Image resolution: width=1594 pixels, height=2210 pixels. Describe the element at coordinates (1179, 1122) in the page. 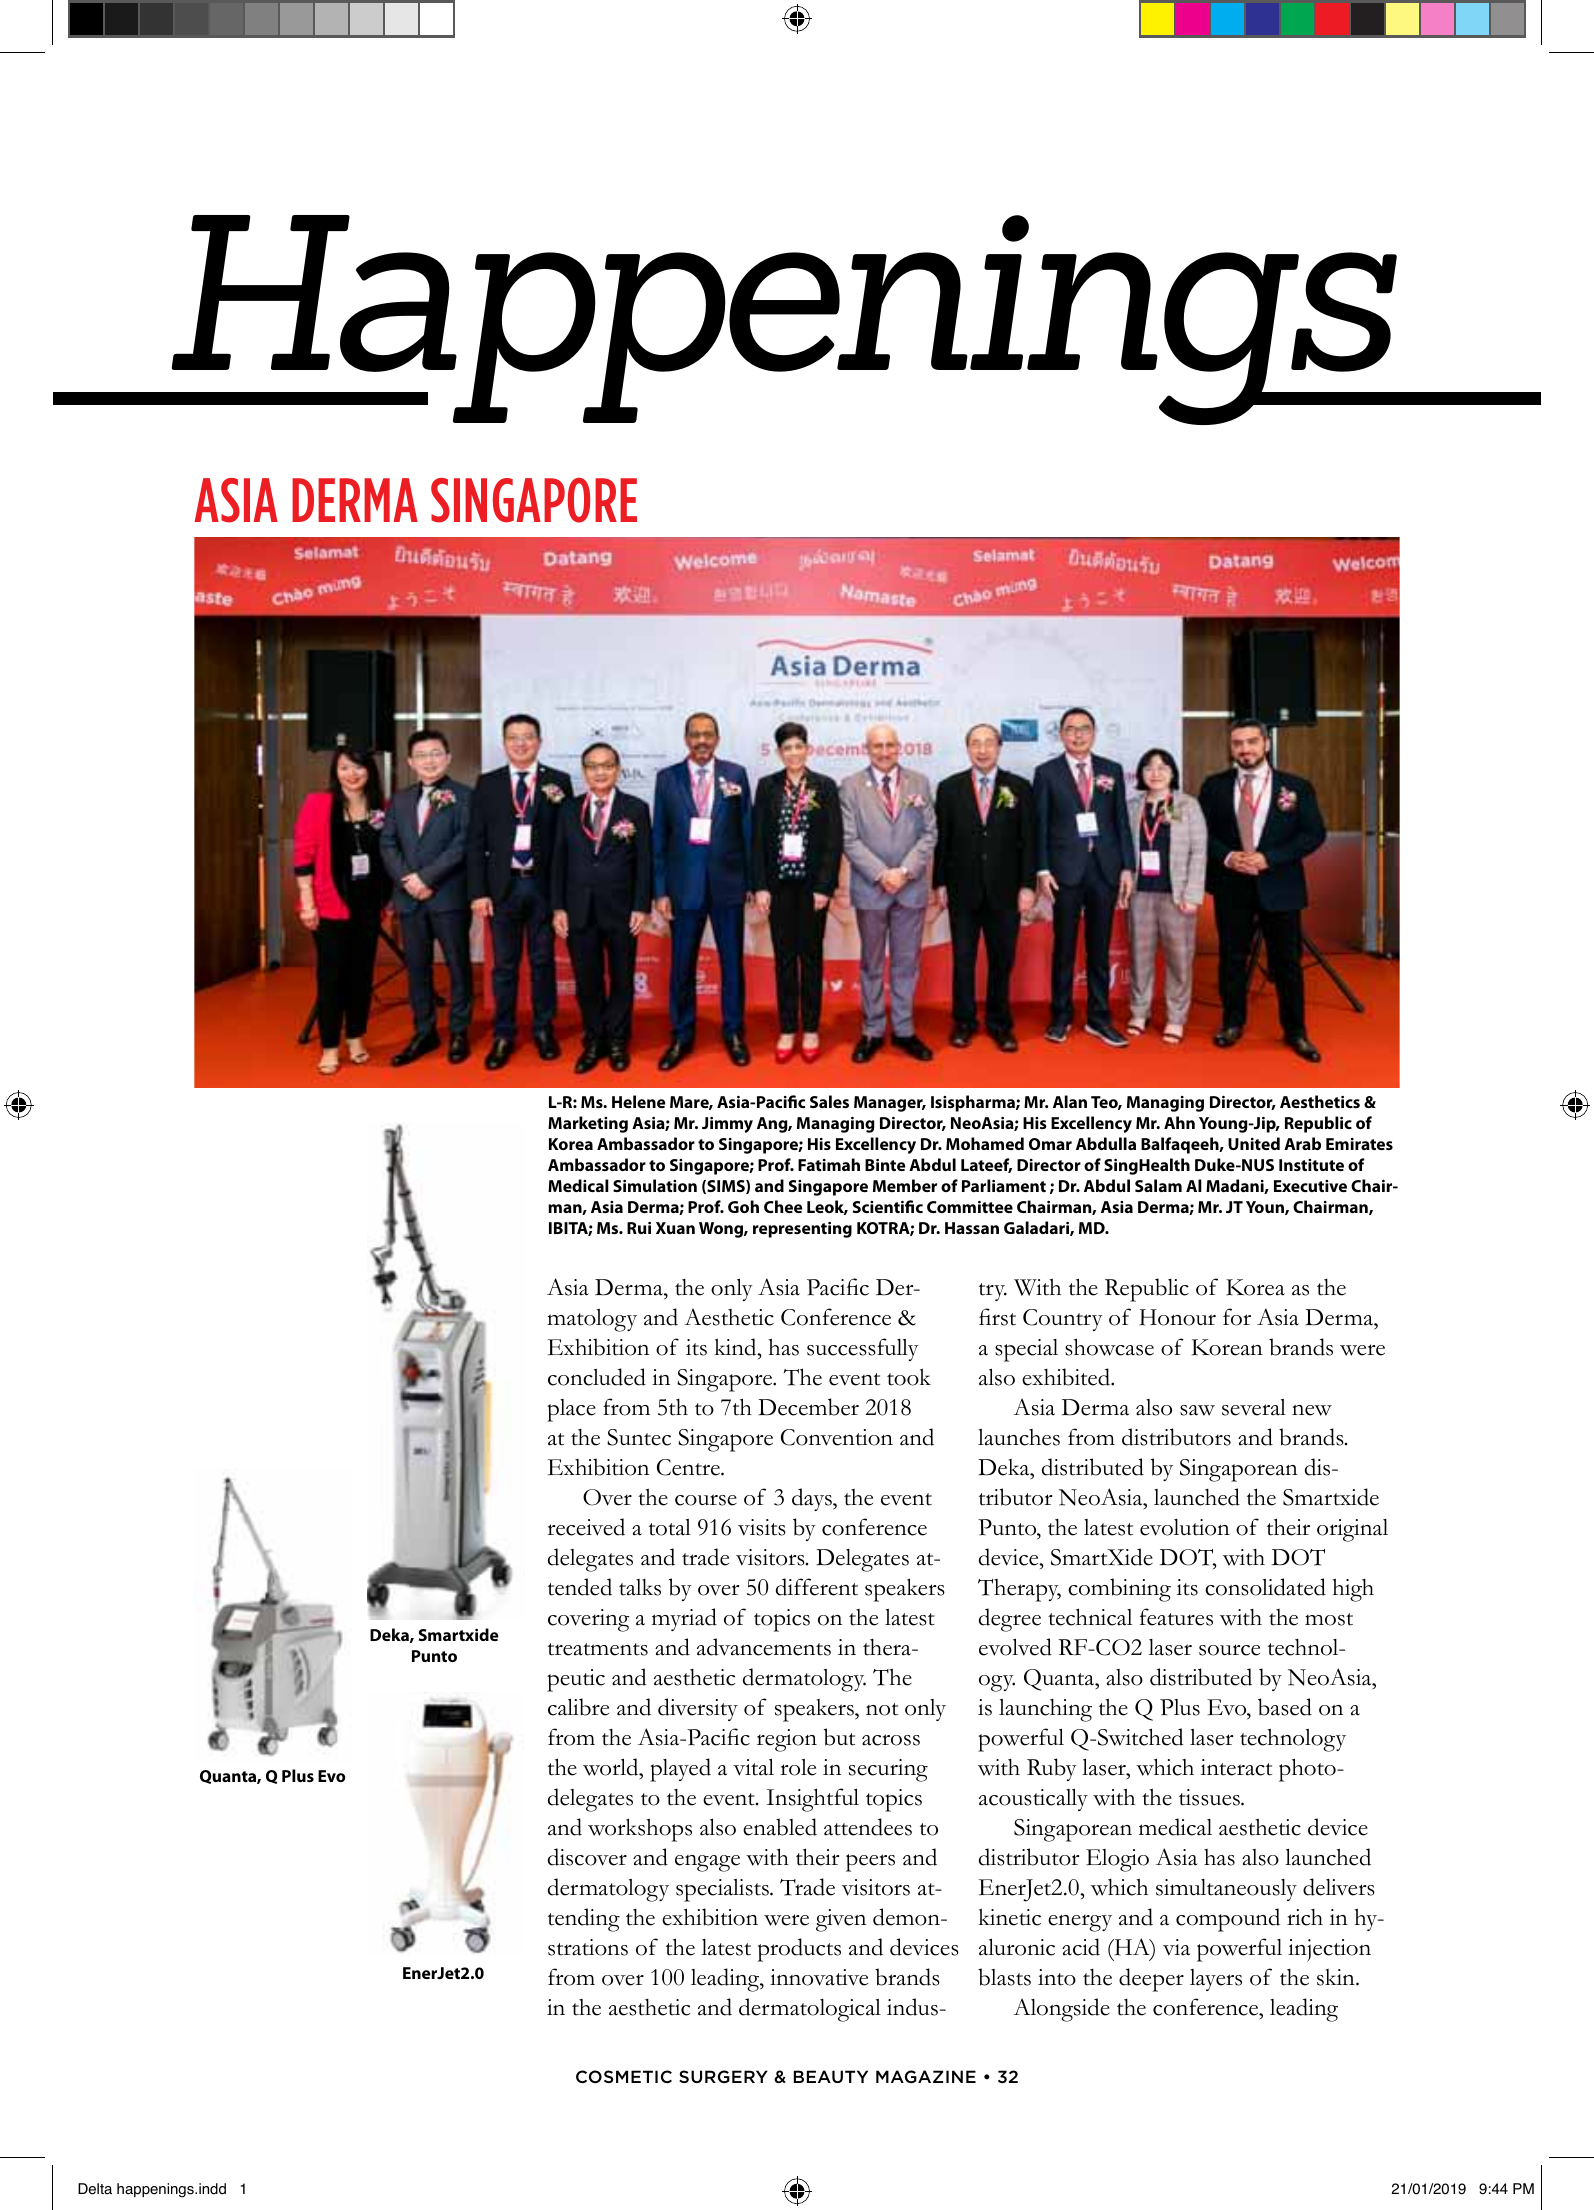

I see `Ahn` at that location.
